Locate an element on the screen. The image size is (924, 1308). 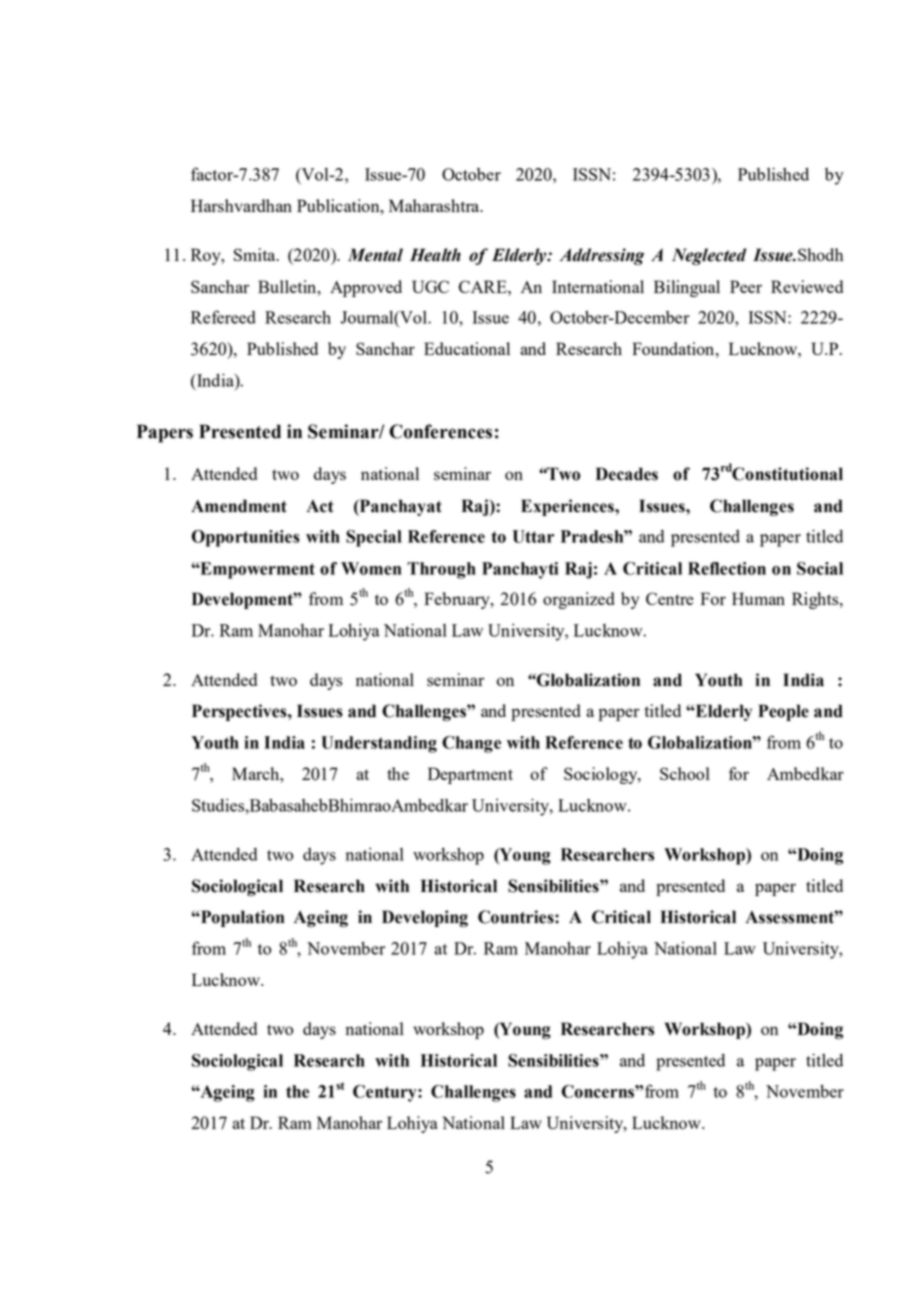
Refereed is located at coordinates (223, 317).
